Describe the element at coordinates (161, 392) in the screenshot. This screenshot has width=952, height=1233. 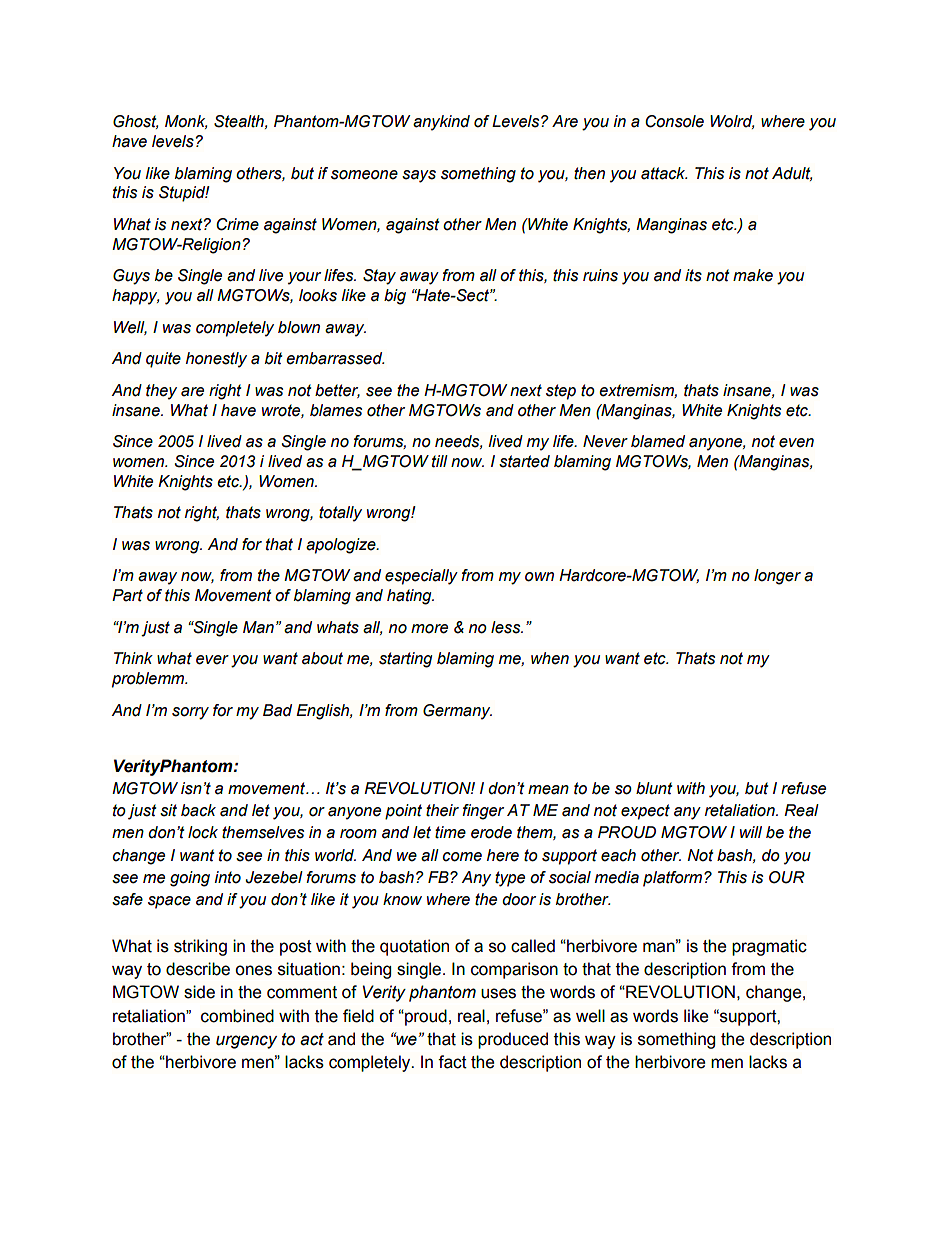
I see `they` at that location.
